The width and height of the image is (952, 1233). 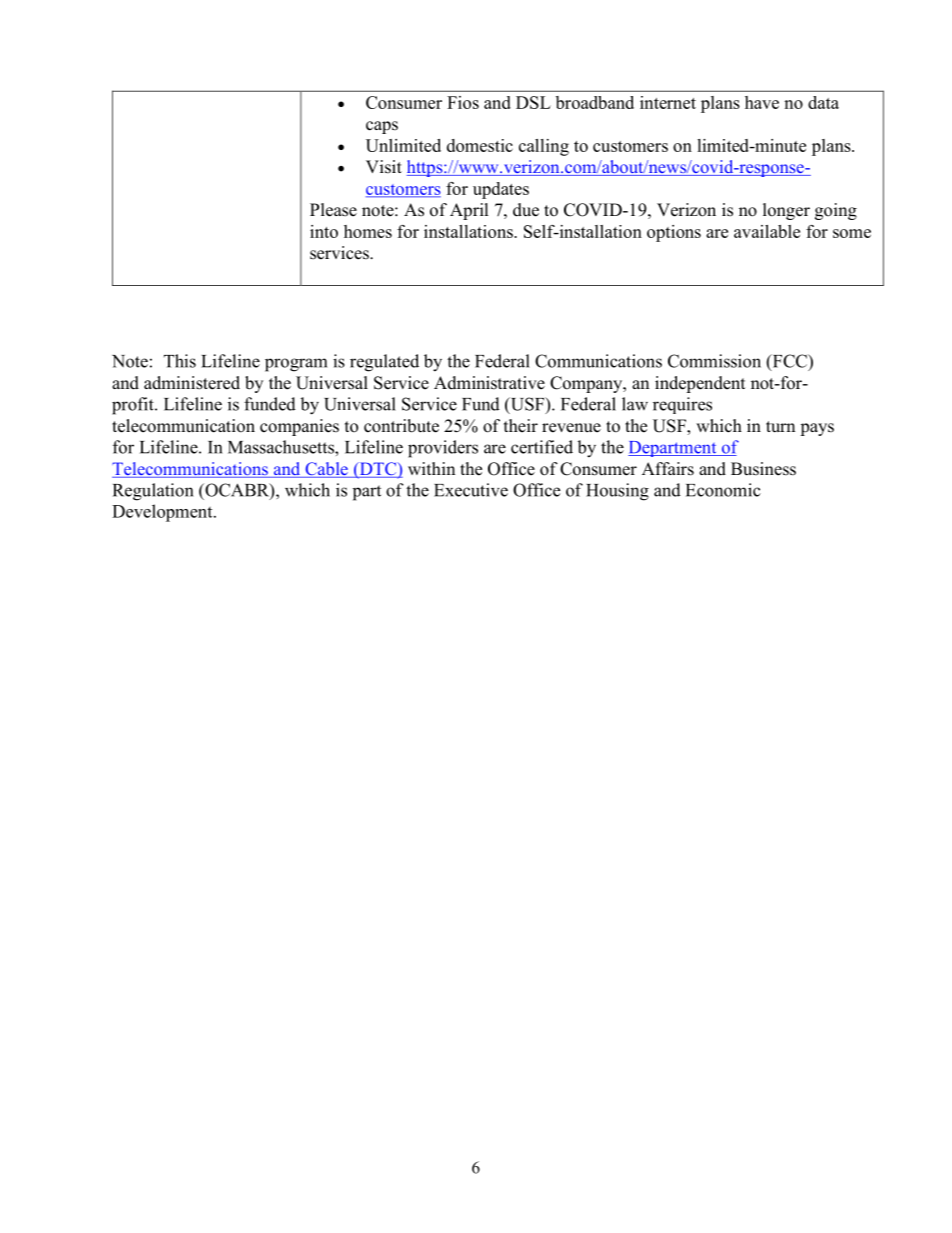 What do you see at coordinates (789, 362) in the image?
I see `FCC` at bounding box center [789, 362].
